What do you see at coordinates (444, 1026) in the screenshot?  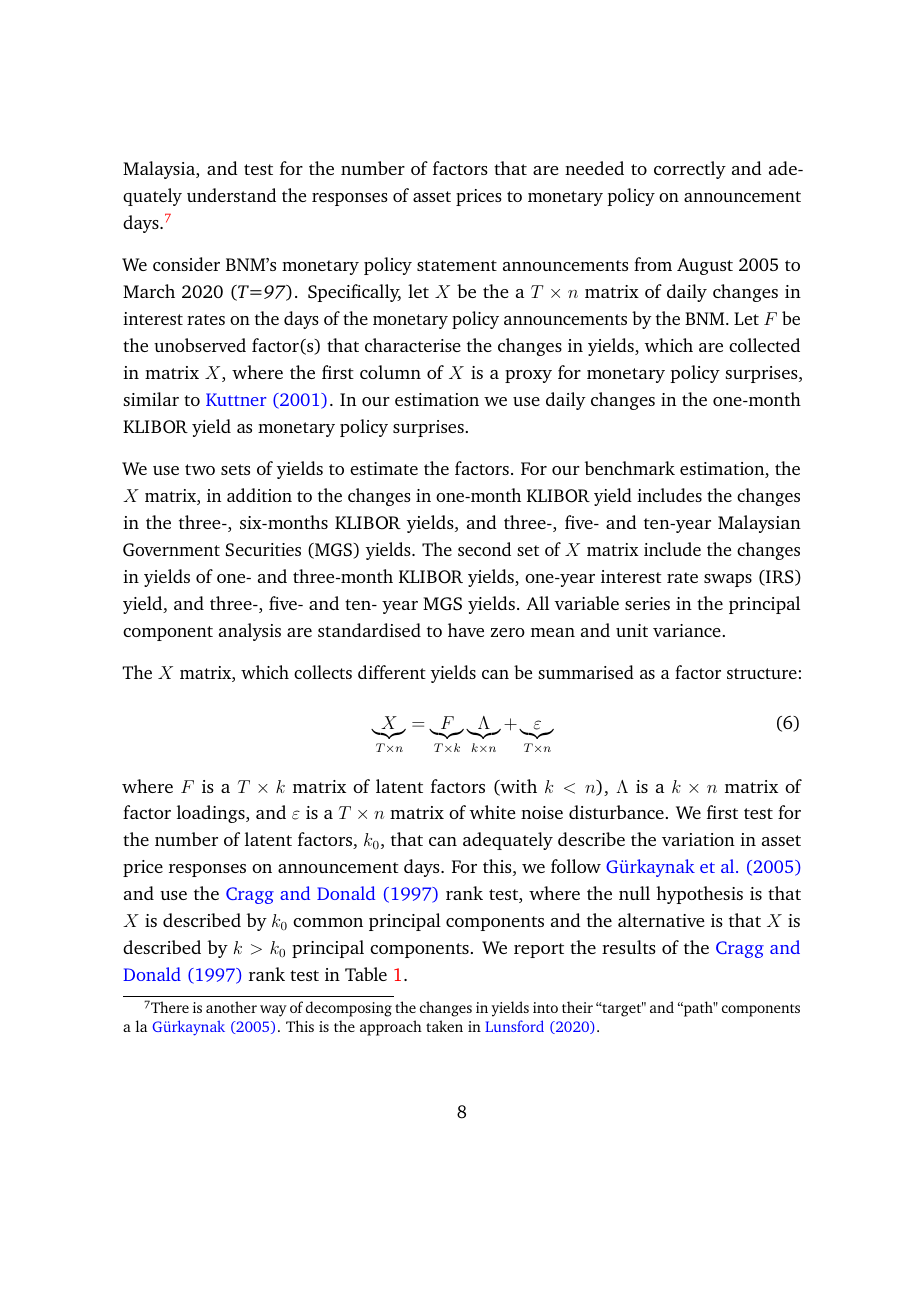 I see `taken` at bounding box center [444, 1026].
